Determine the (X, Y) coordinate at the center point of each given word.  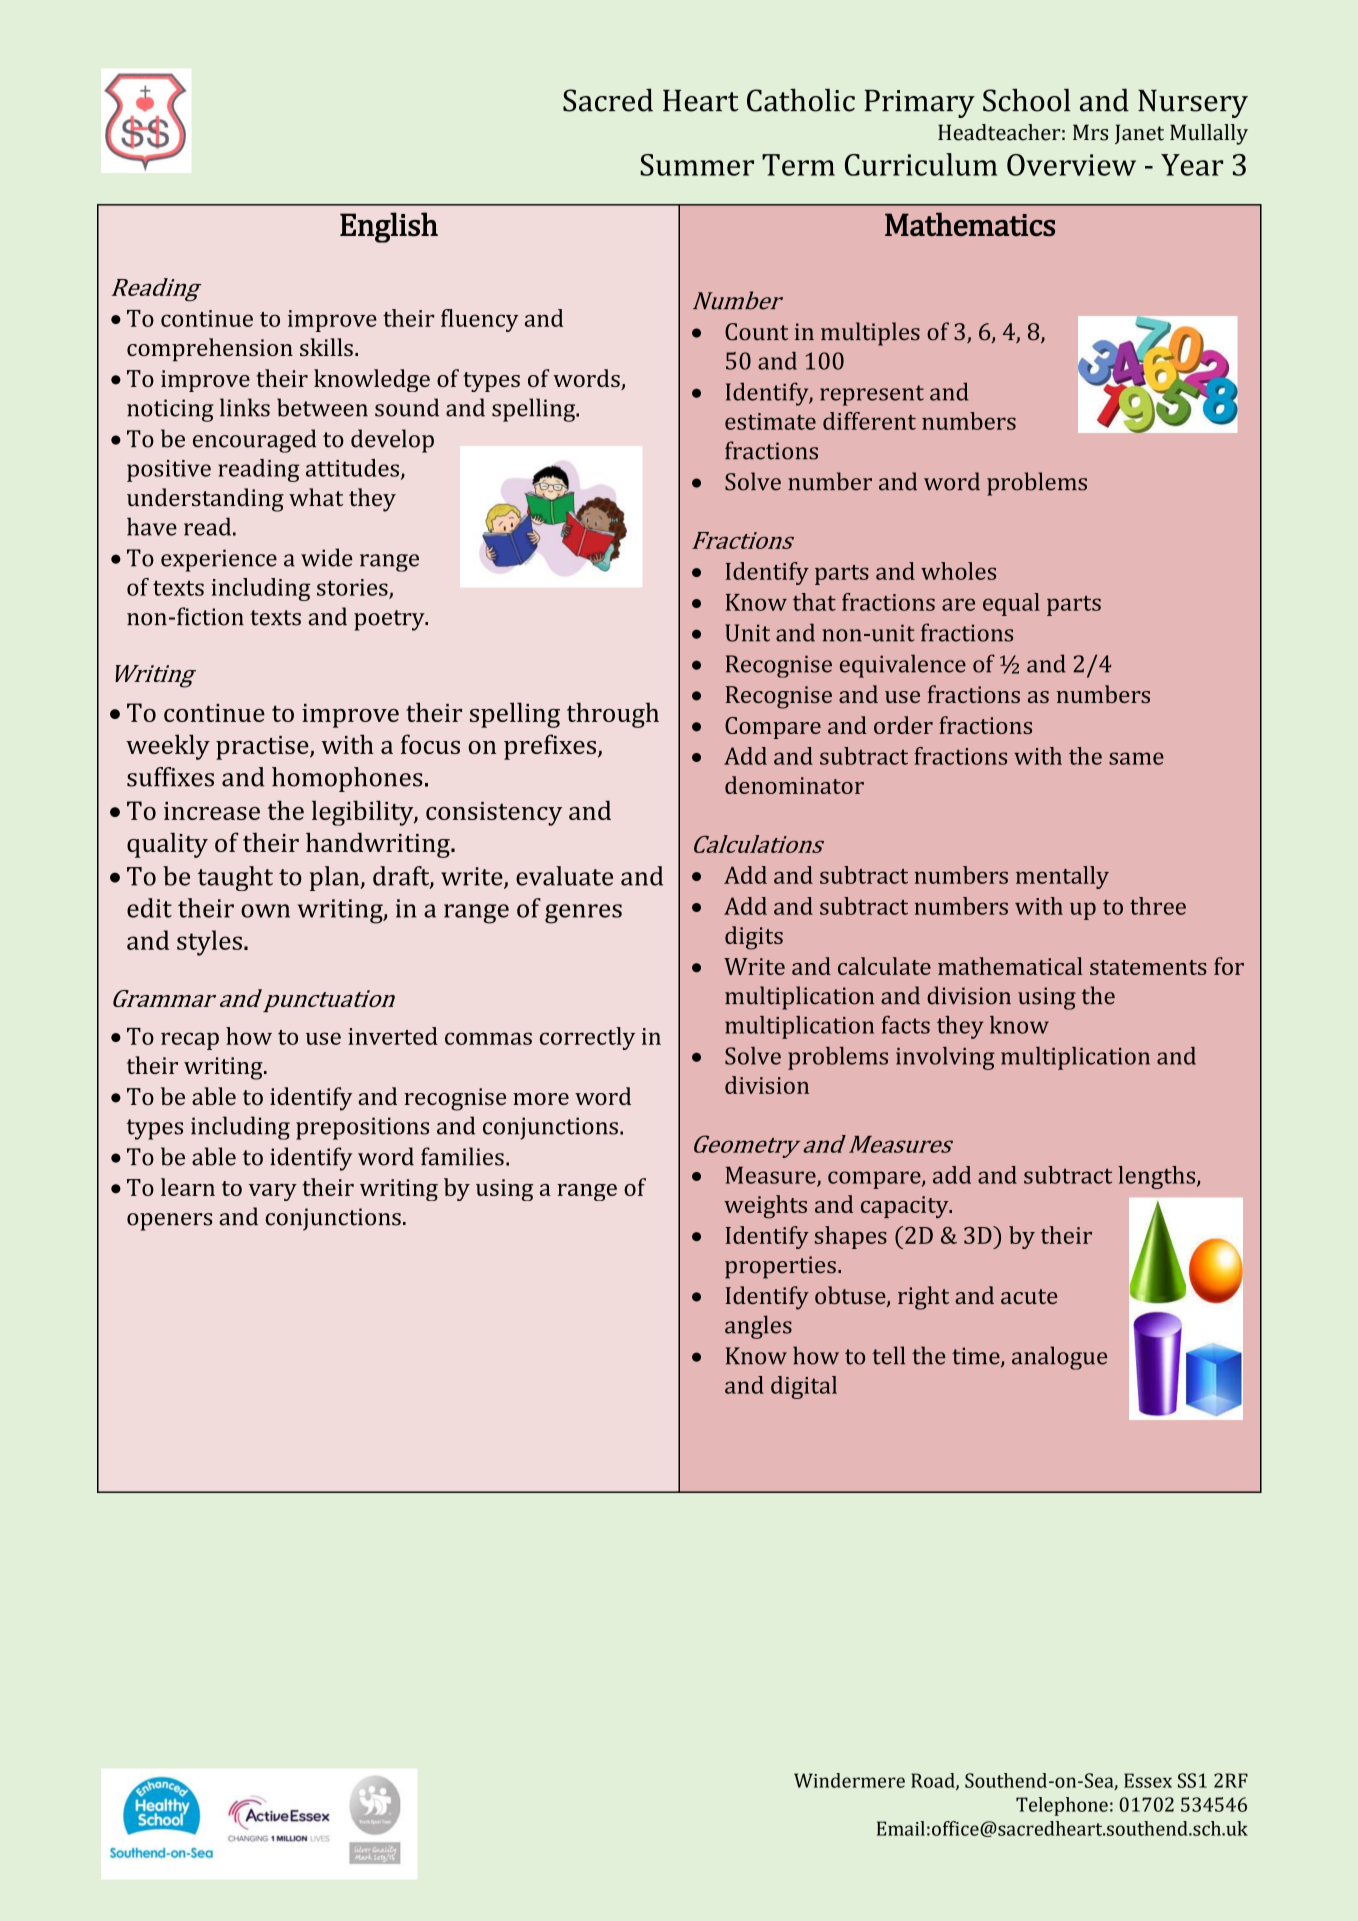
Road (934, 1781)
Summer (697, 165)
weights (765, 1207)
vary (273, 1192)
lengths (1158, 1177)
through (613, 715)
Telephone (1062, 1806)
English (389, 227)
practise (263, 748)
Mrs (1090, 132)
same (1136, 758)
